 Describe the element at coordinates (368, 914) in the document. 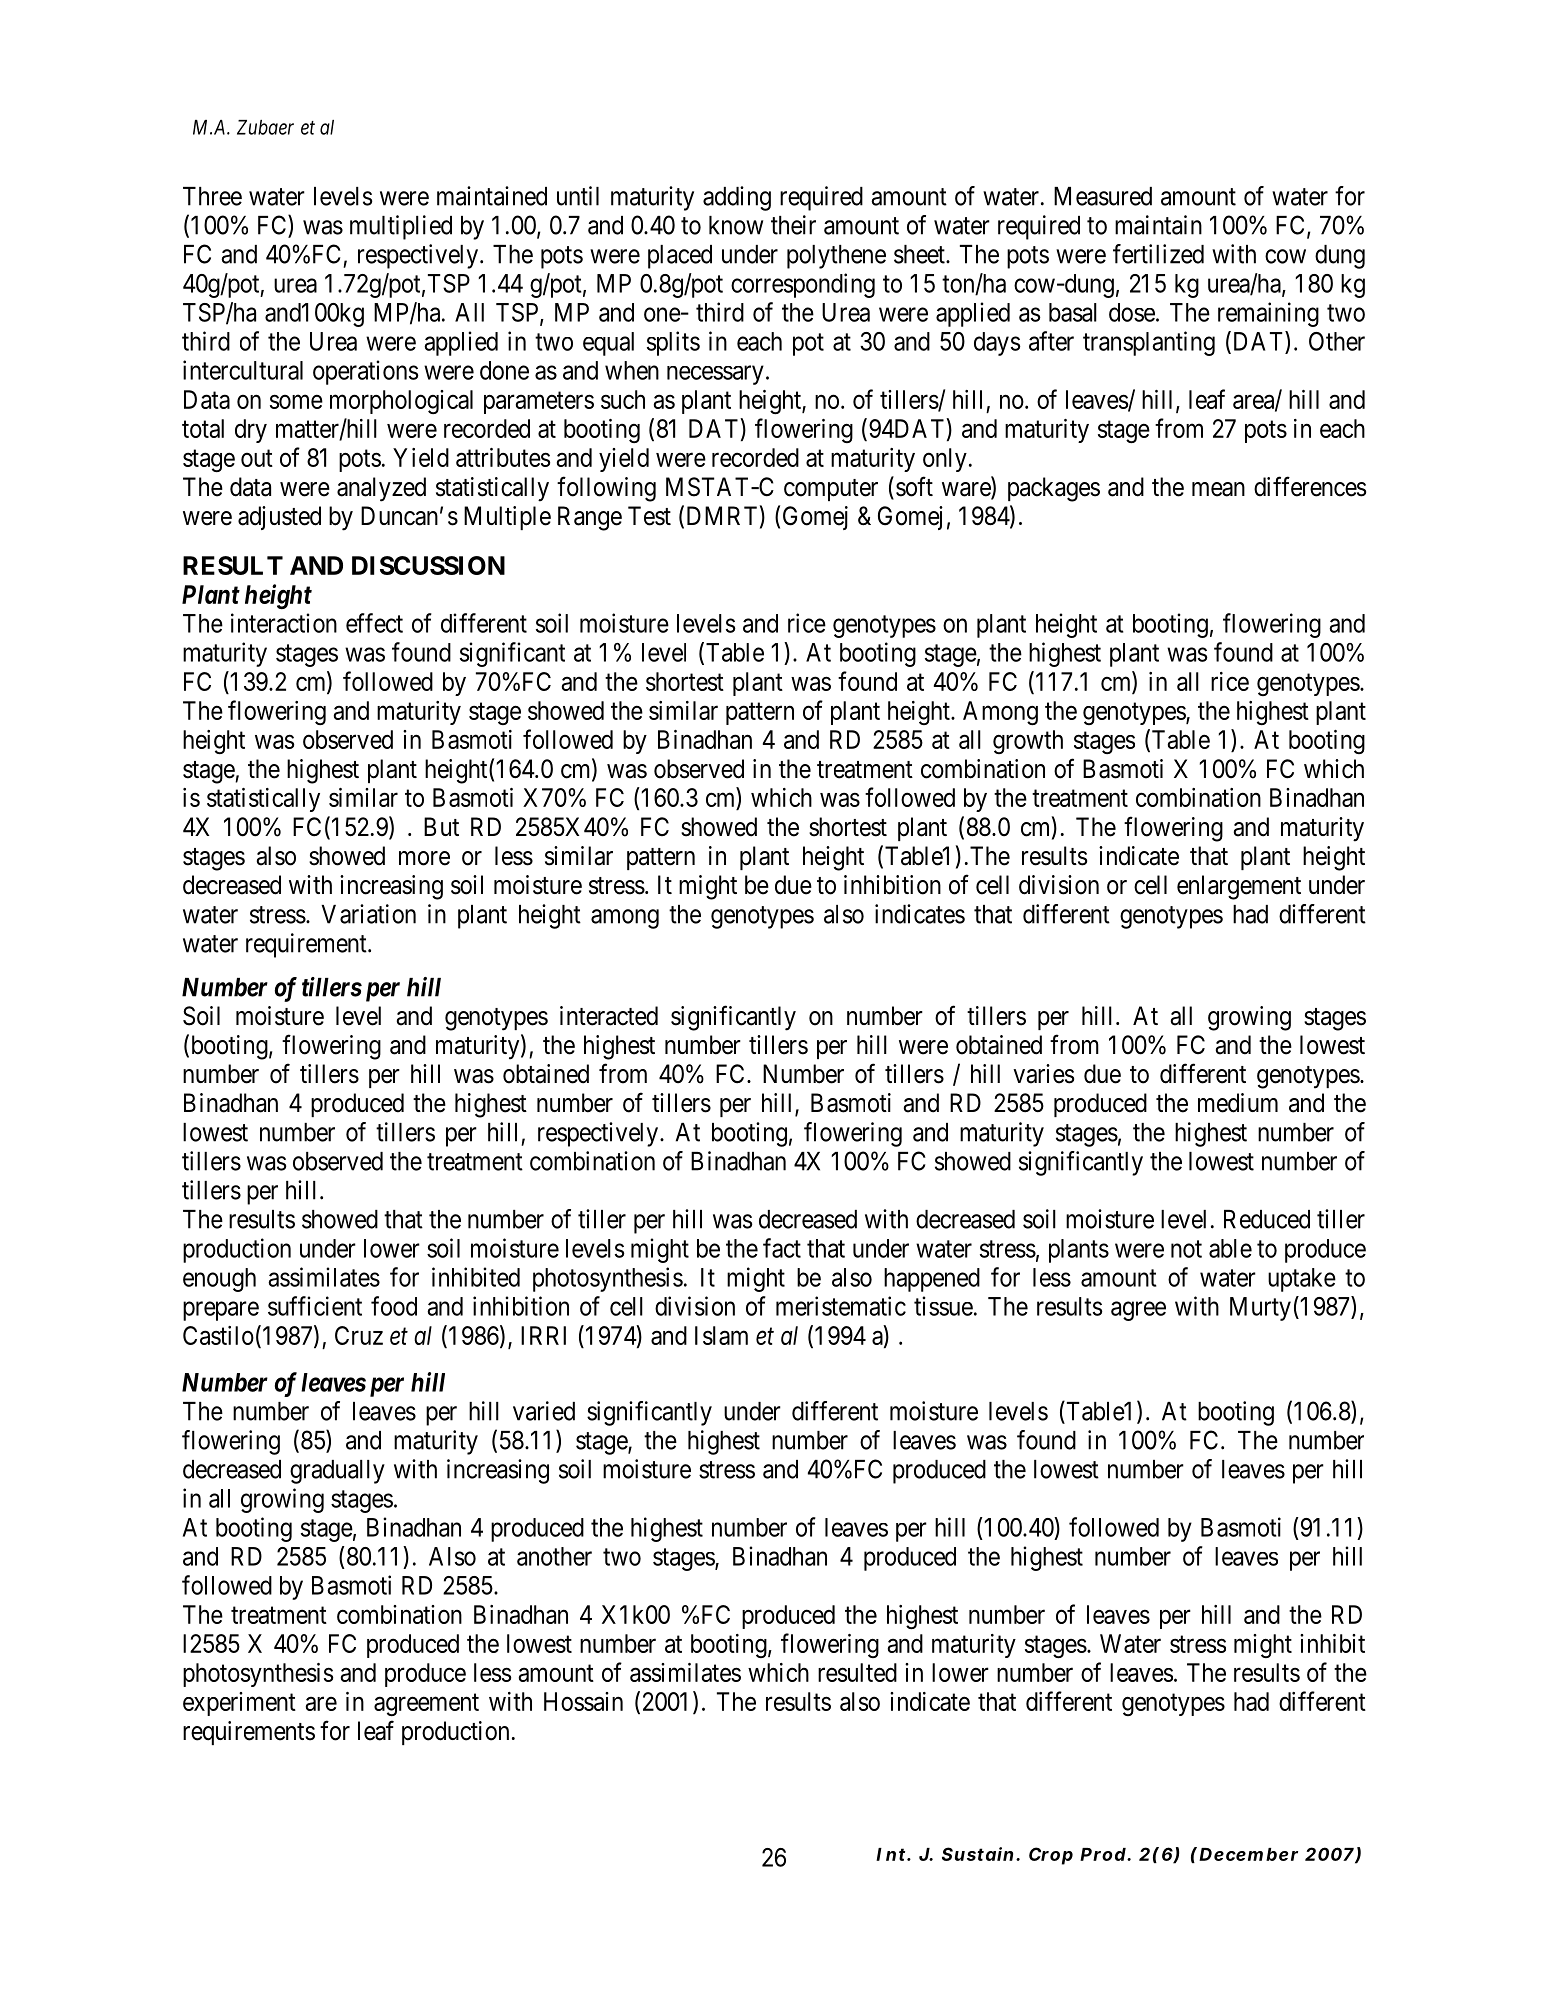

I see `Variation` at that location.
